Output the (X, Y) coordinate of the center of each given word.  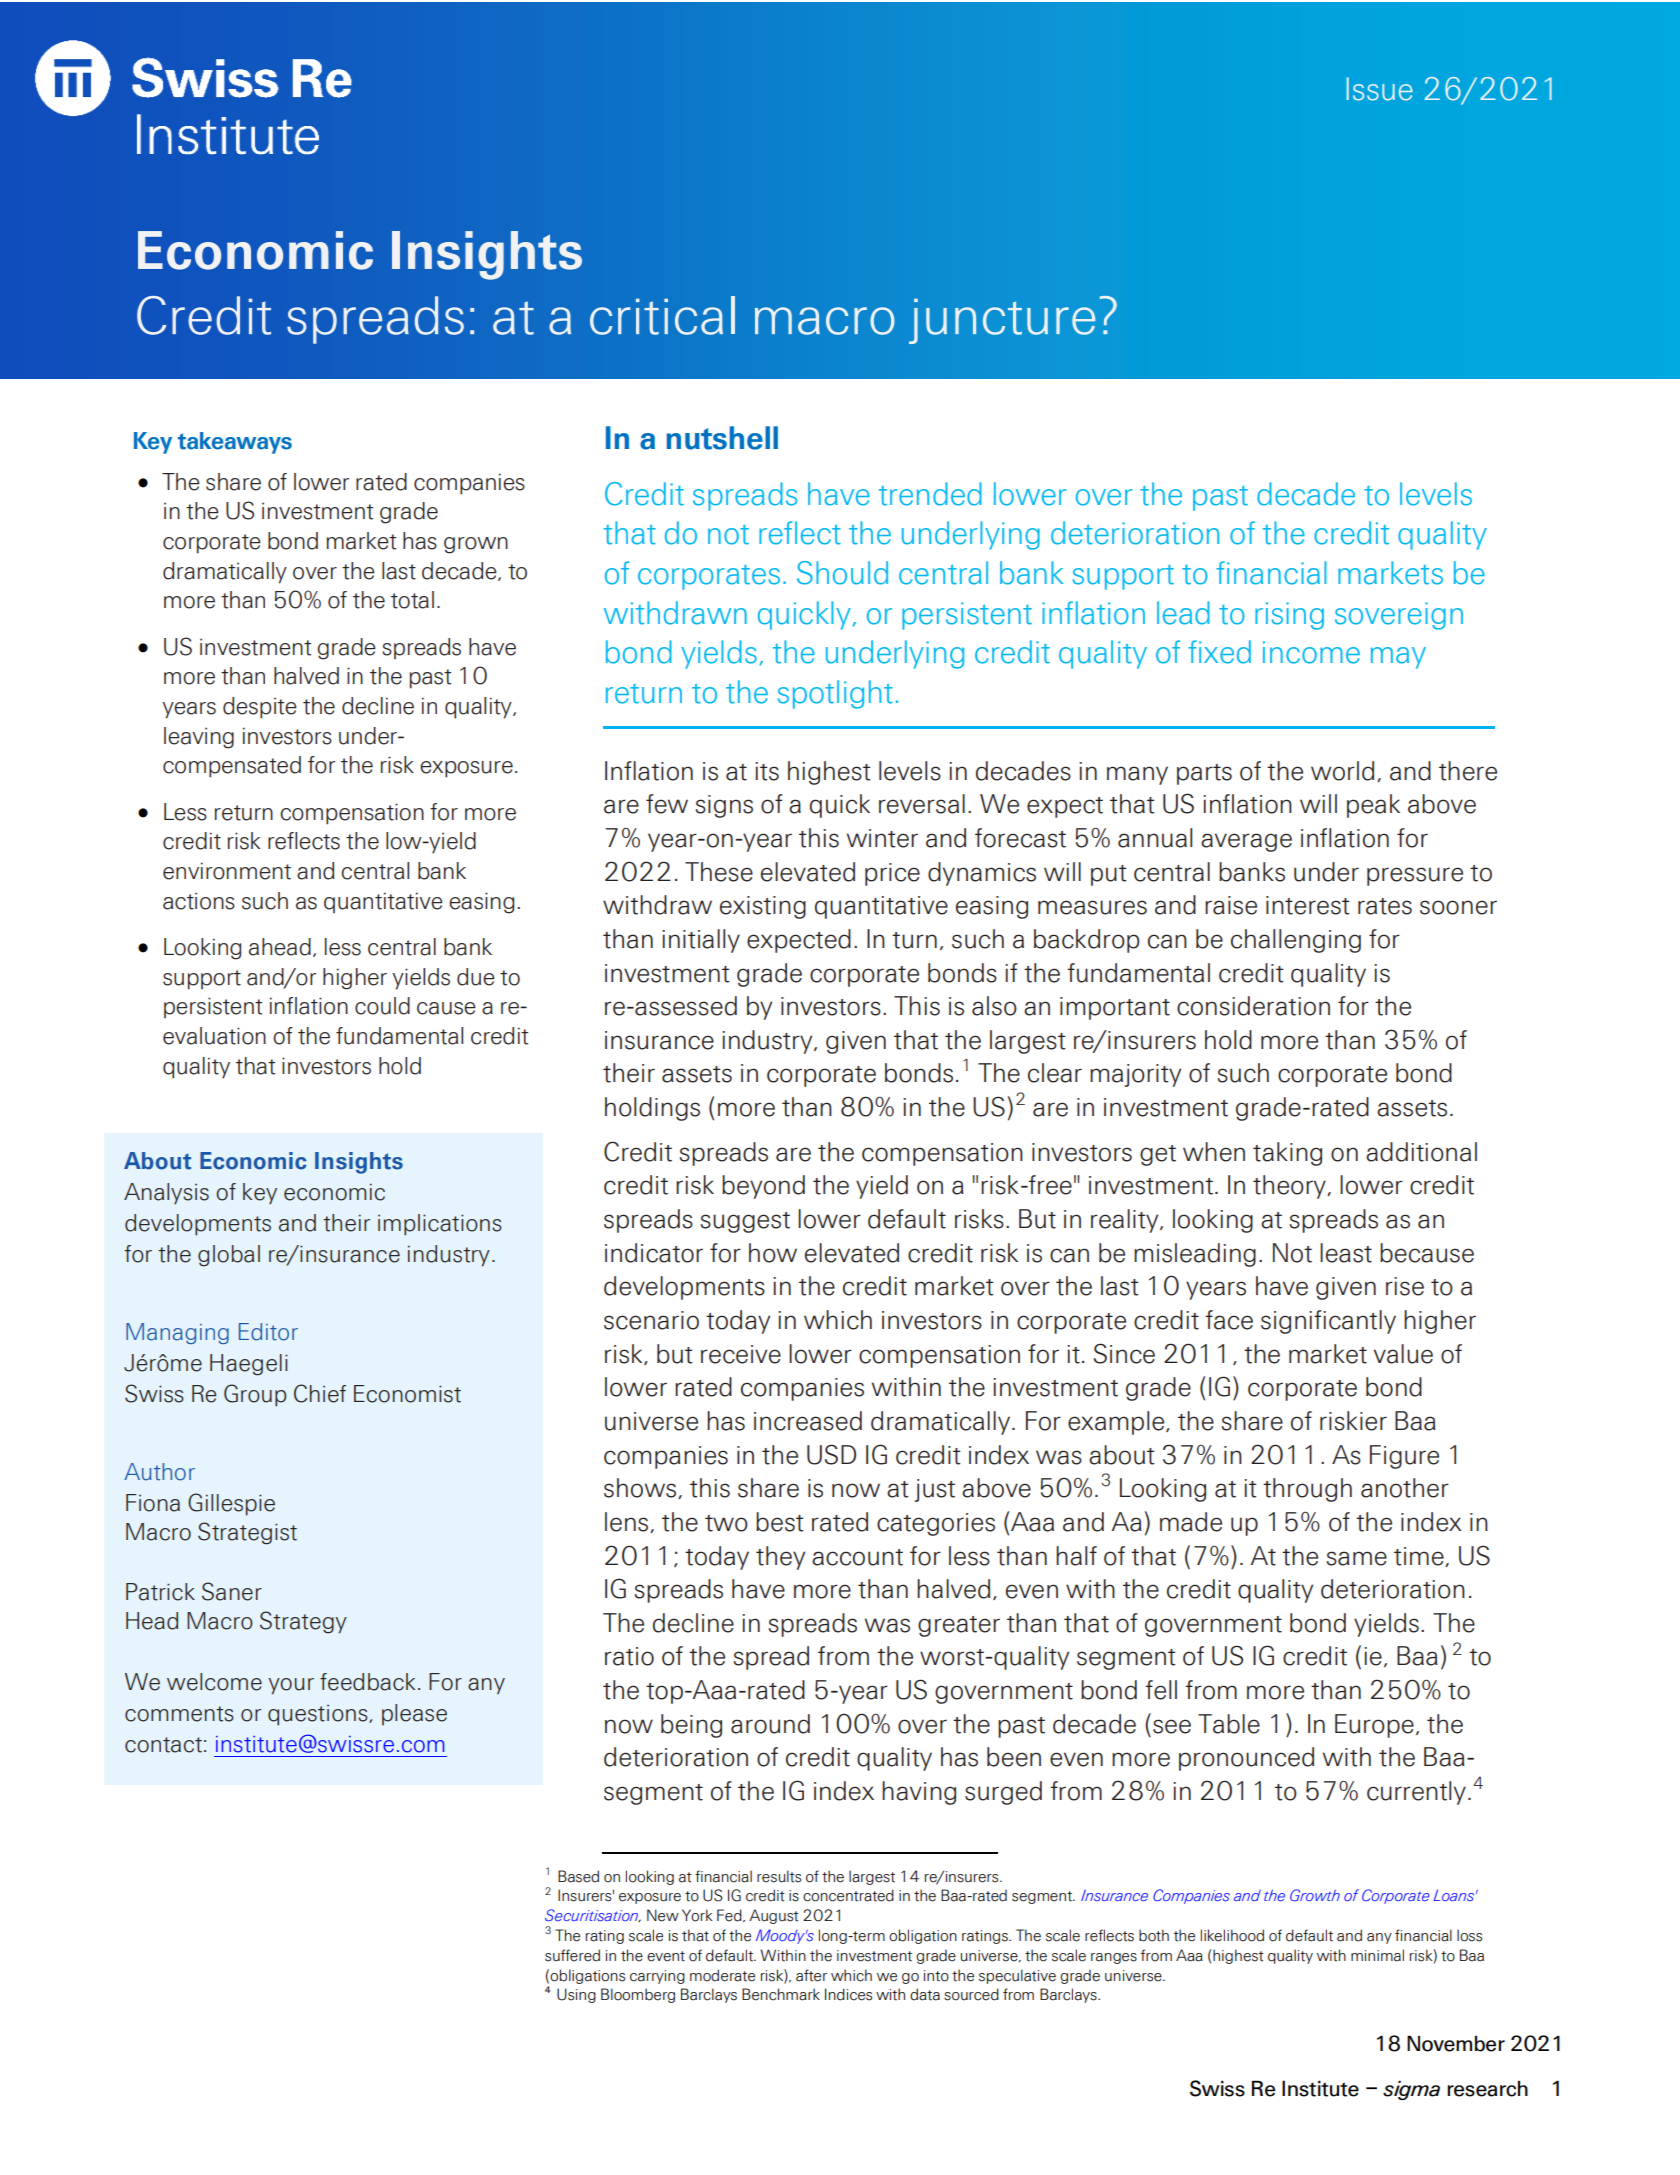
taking (1287, 1154)
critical (662, 315)
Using (576, 1995)
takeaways (235, 443)
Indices (848, 1994)
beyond (763, 1187)
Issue (1380, 89)
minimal (1377, 1955)
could (382, 1006)
